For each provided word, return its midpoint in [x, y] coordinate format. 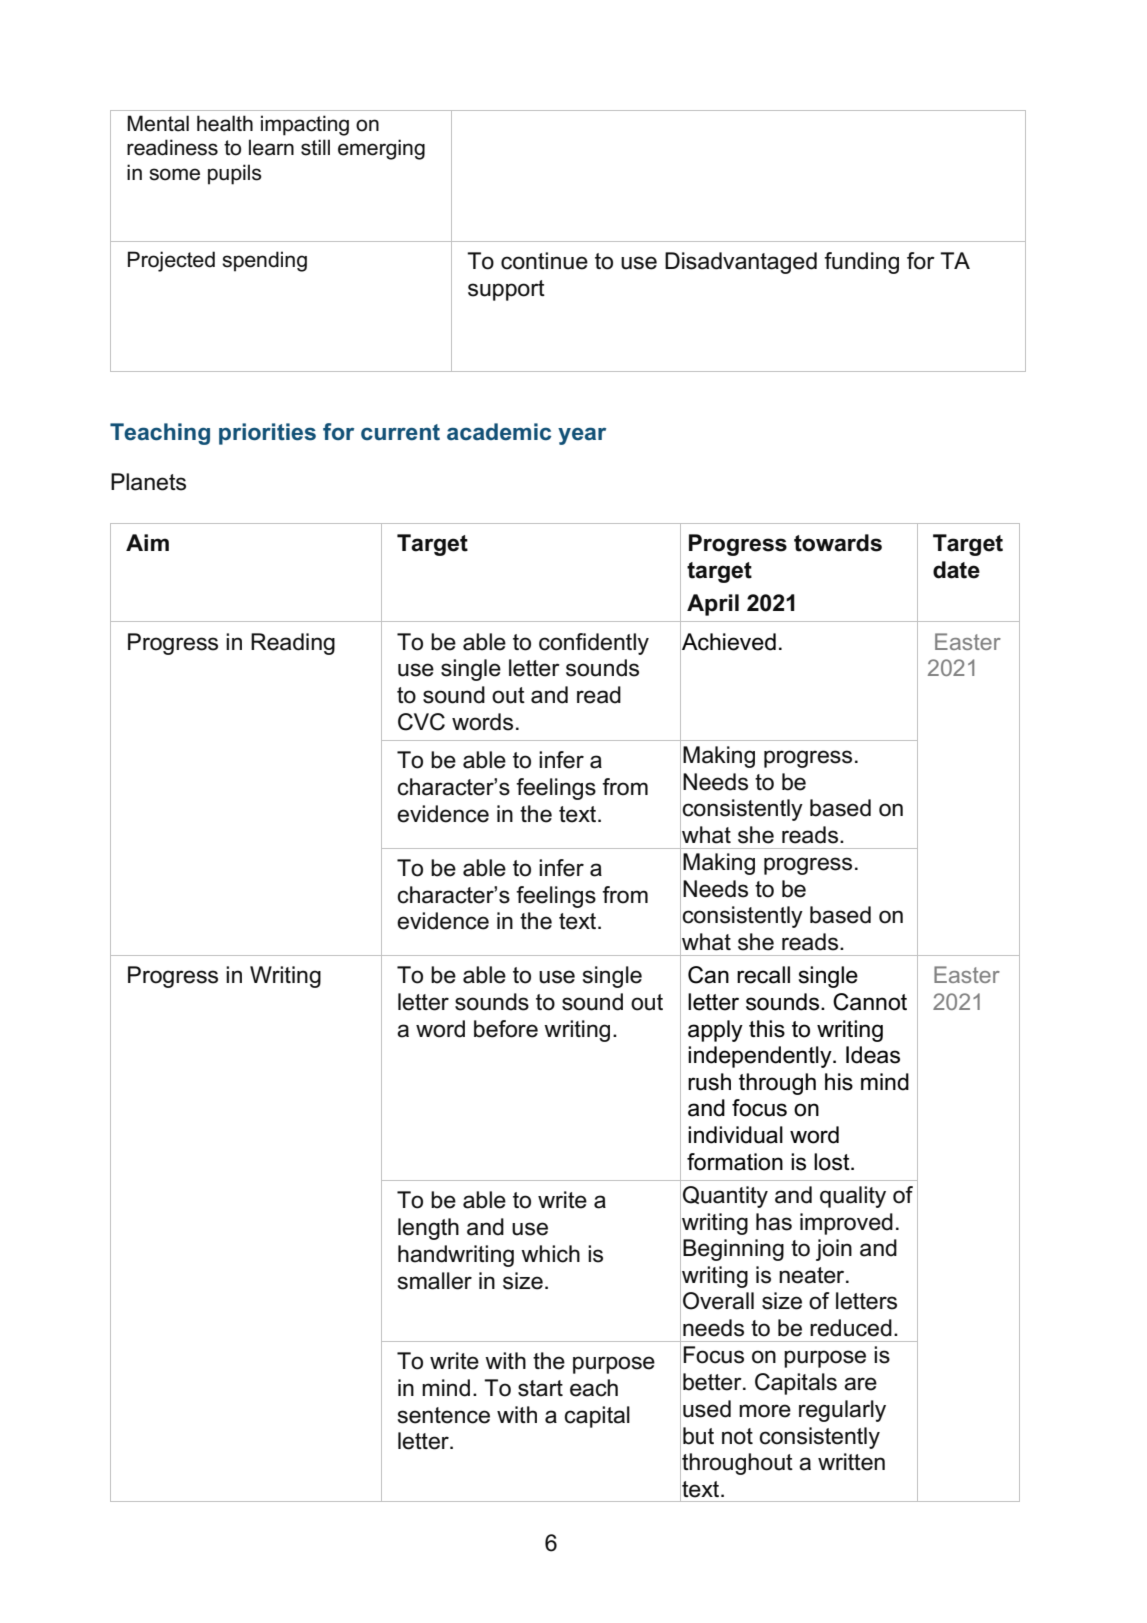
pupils [235, 174]
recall [763, 975]
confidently [594, 644]
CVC [421, 722]
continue [544, 261]
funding [861, 263]
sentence [444, 1415]
